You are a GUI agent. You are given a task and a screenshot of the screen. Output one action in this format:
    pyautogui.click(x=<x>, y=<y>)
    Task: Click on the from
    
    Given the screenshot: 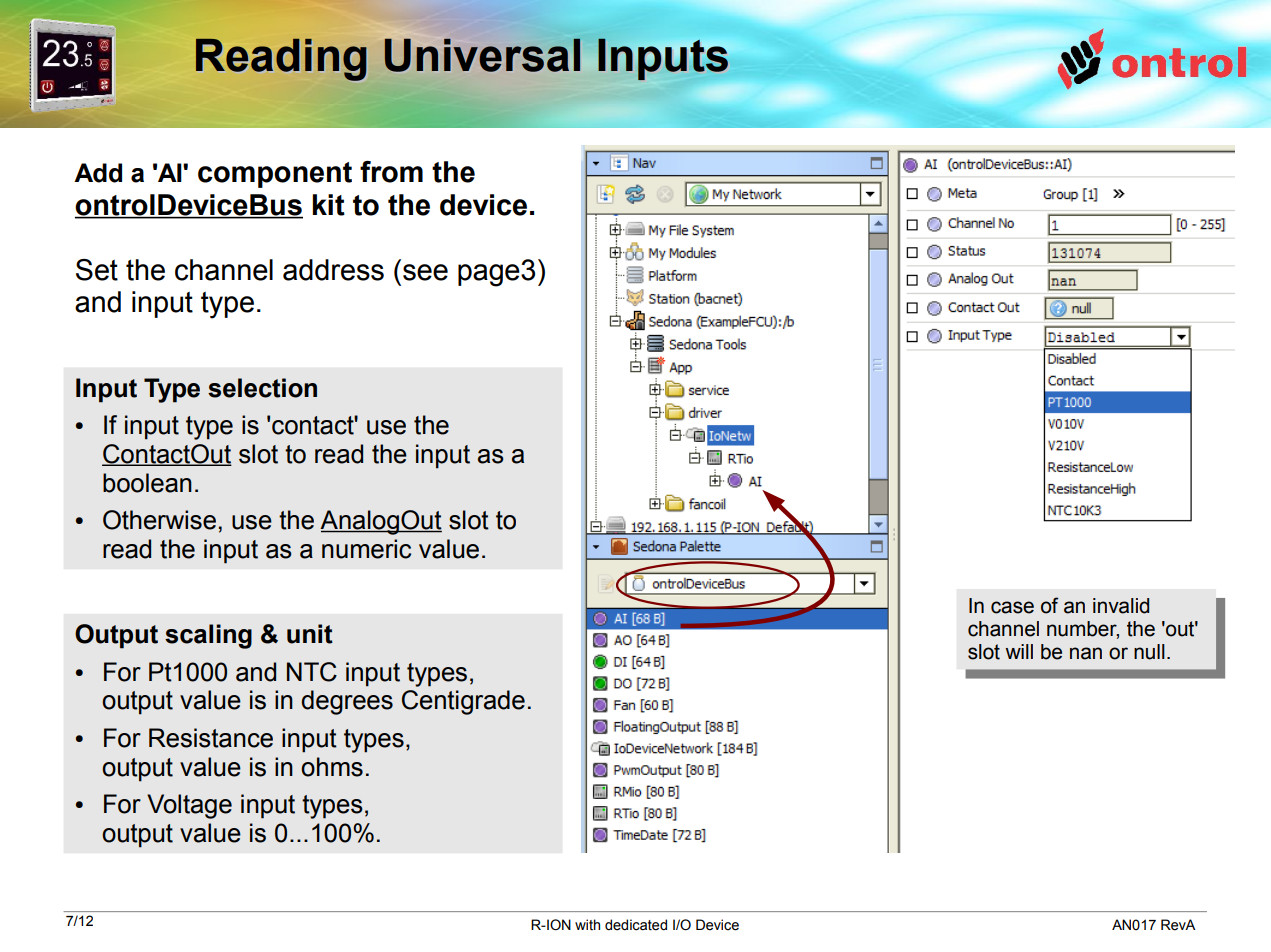 What is the action you would take?
    pyautogui.click(x=391, y=172)
